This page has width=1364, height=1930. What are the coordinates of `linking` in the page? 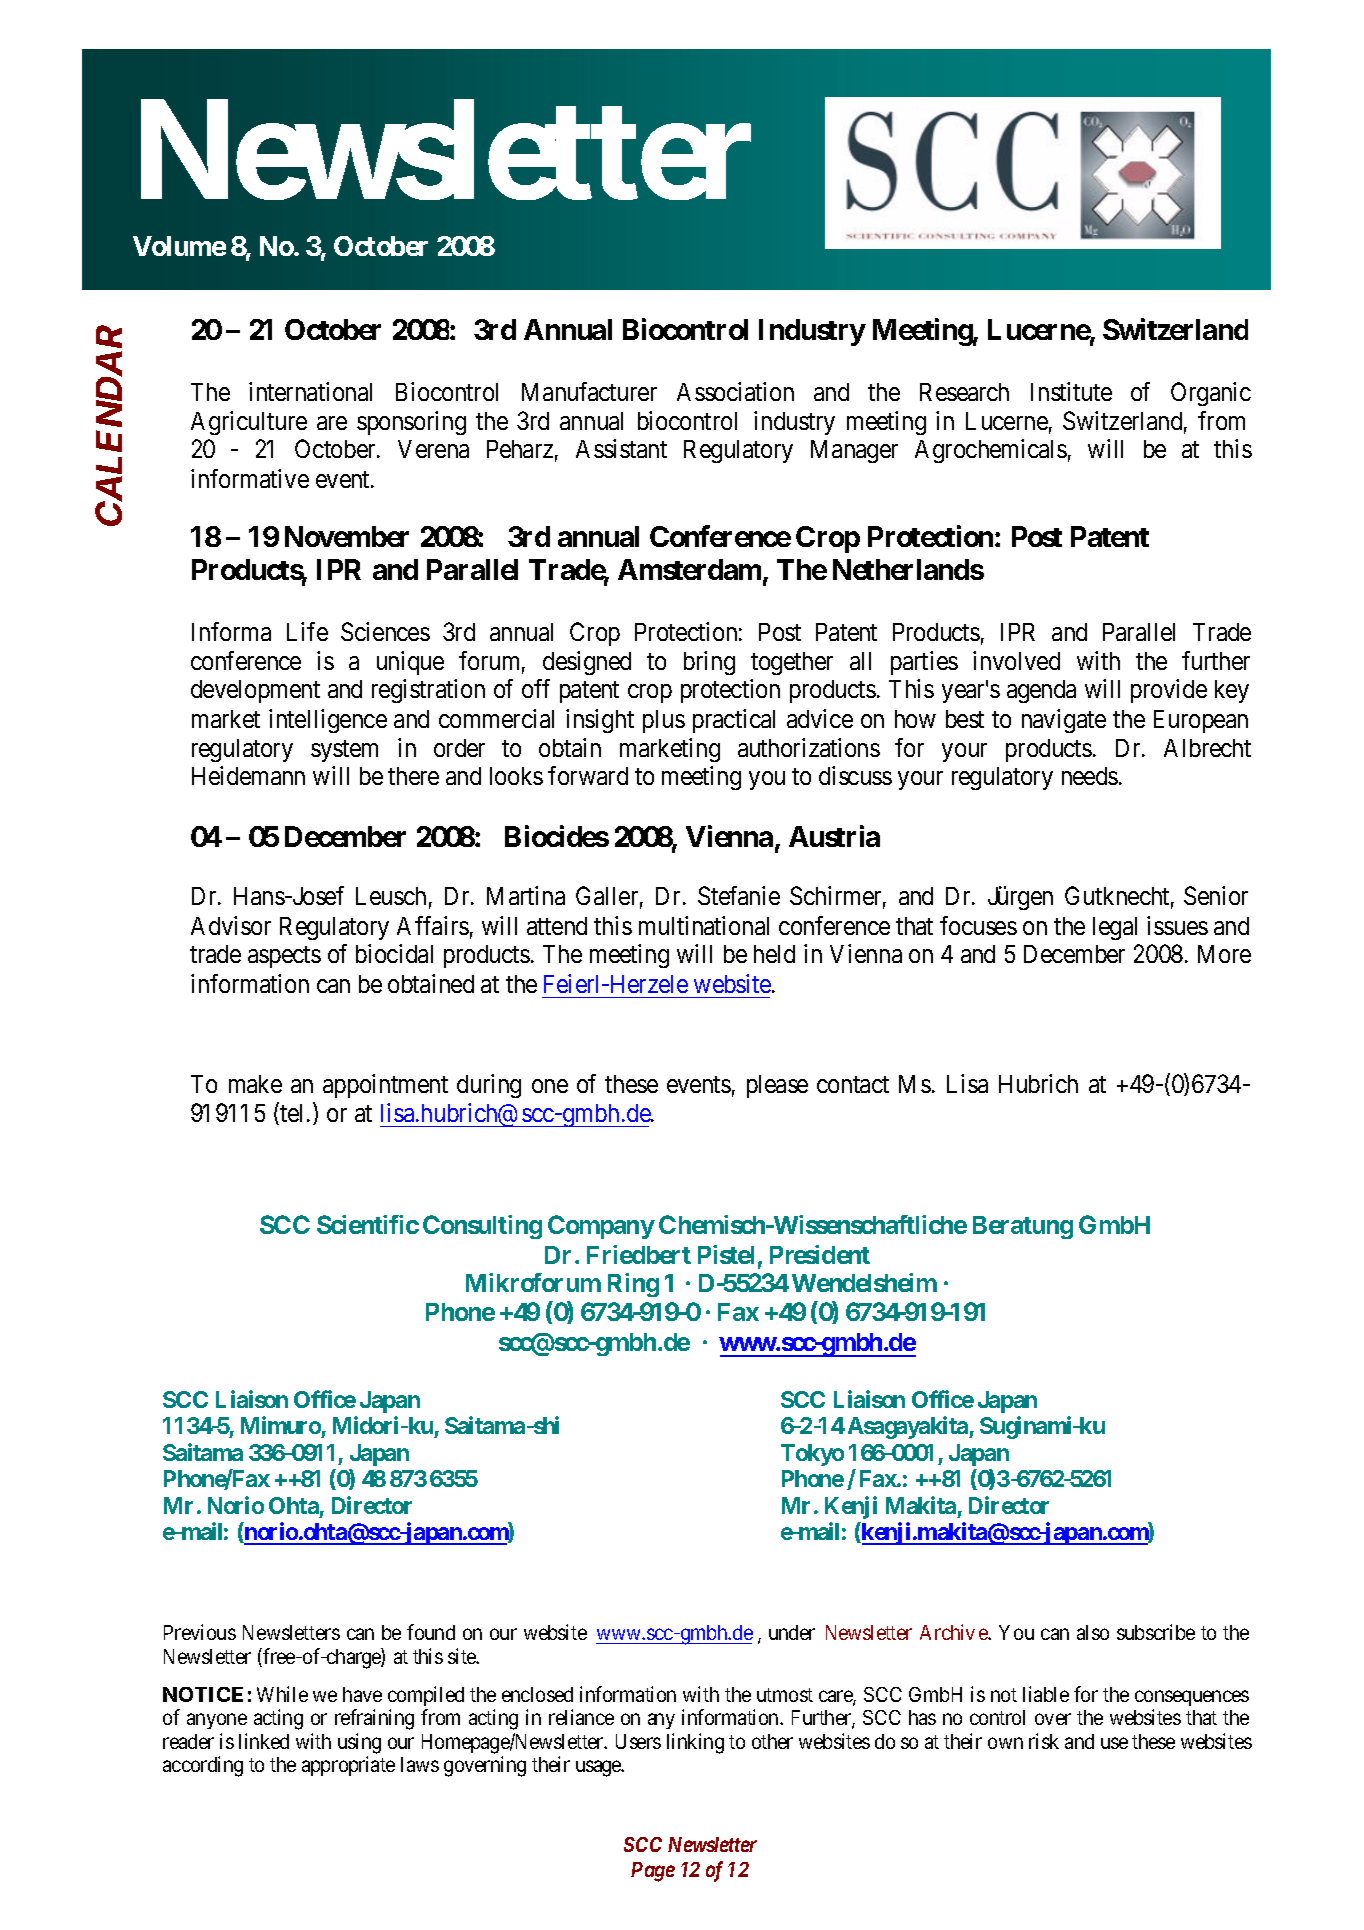 It's located at (695, 1743).
